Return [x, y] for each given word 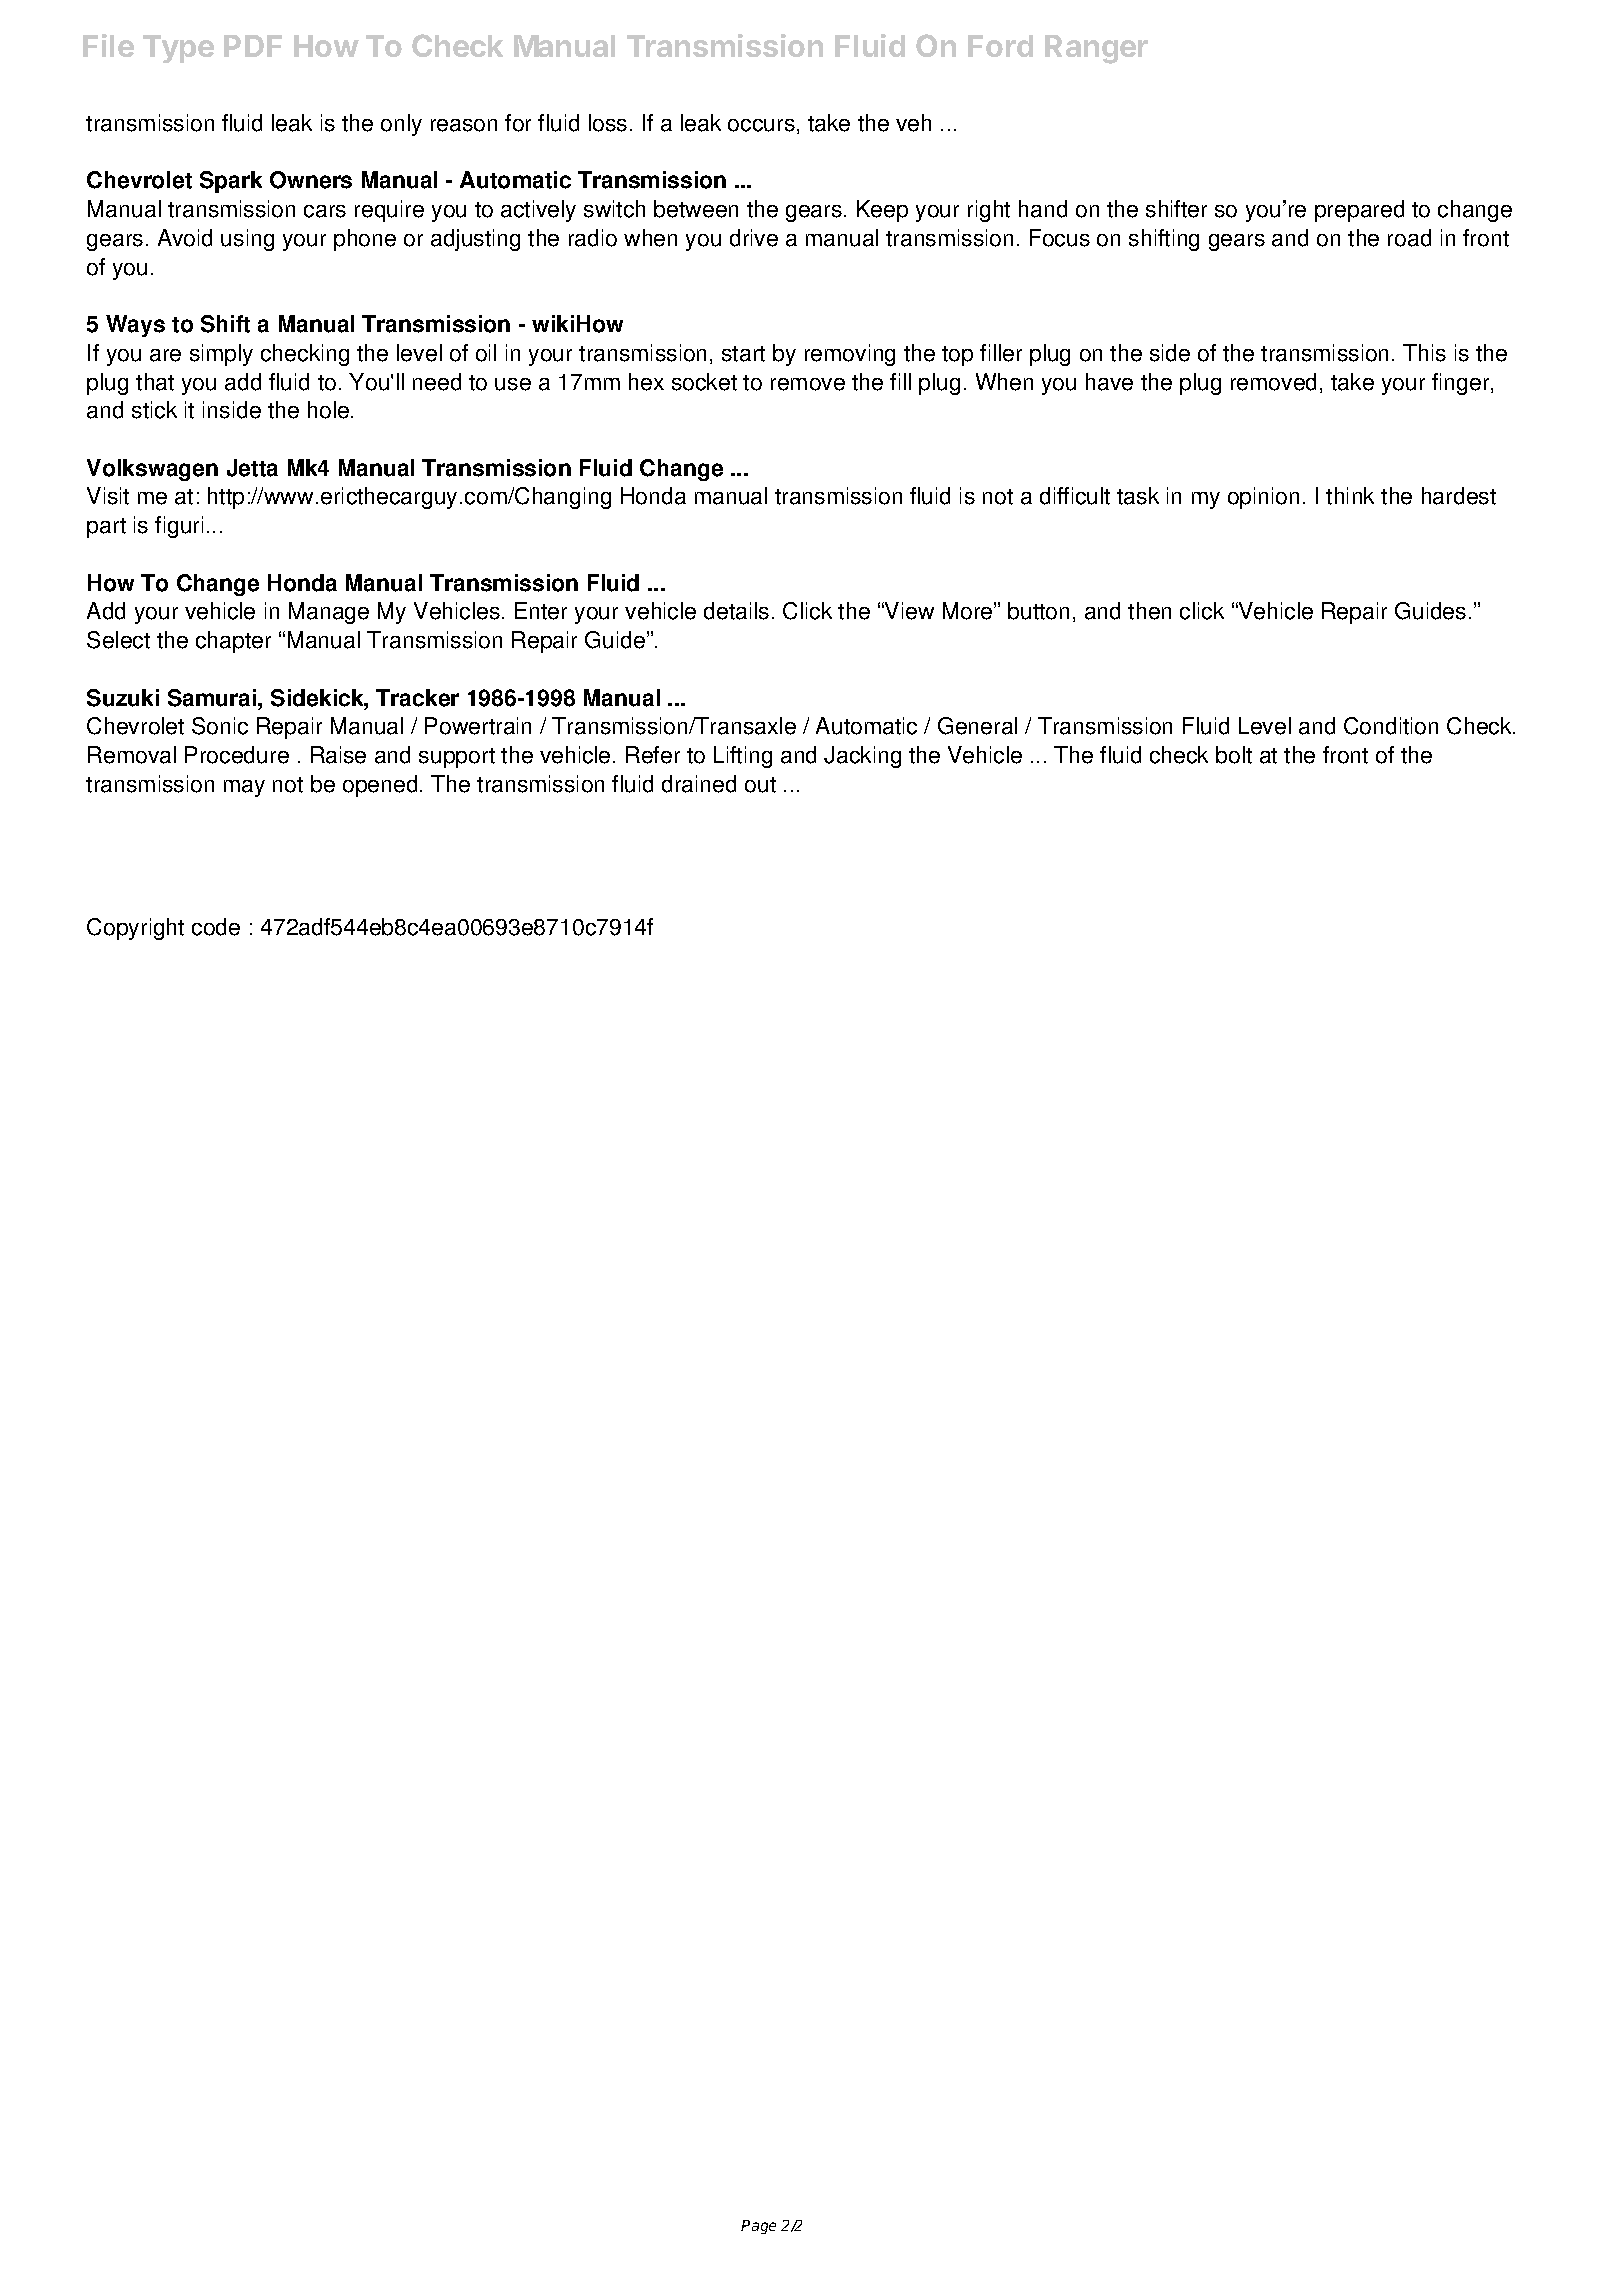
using [247, 240]
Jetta [252, 468]
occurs [761, 125]
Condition [1391, 726]
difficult [1075, 496]
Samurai [213, 698]
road [1409, 238]
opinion [1263, 498]
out [760, 785]
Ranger [1096, 49]
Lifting [743, 757]
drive [754, 238]
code [216, 927]
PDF [253, 46]
